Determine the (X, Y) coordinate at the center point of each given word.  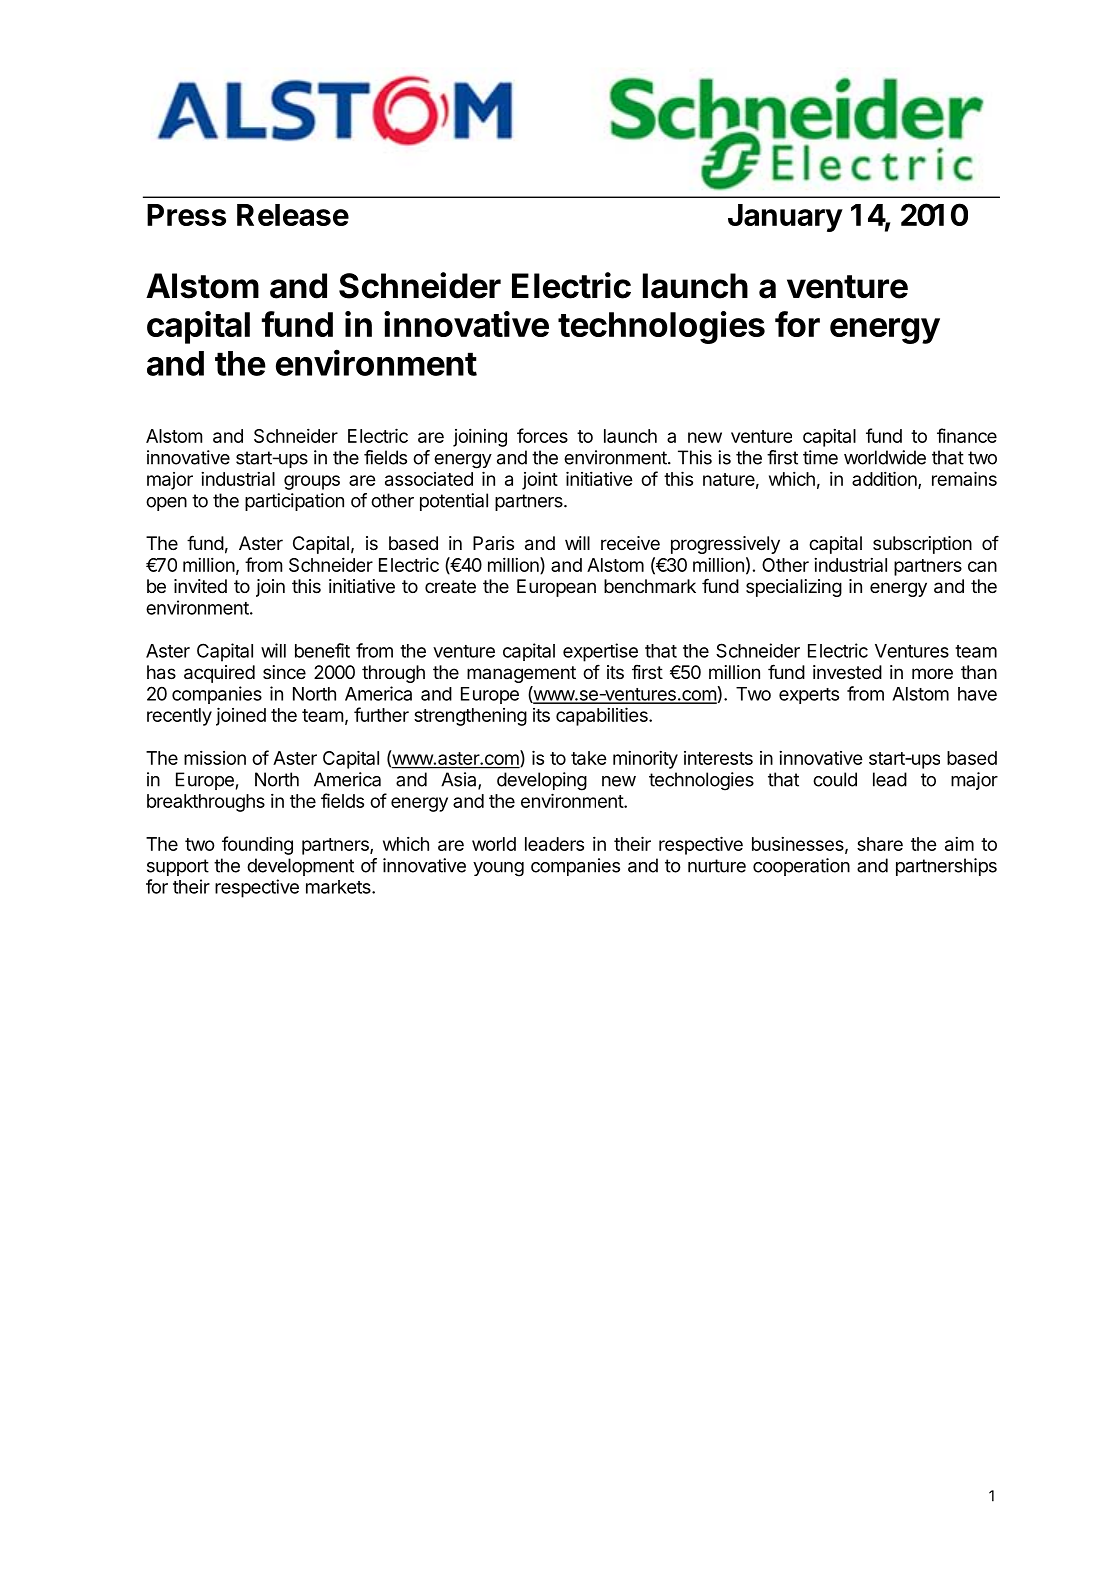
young (498, 869)
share (880, 844)
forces (542, 435)
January (785, 218)
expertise (600, 652)
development (300, 867)
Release (293, 215)
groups (312, 482)
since (284, 672)
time (820, 457)
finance (967, 435)
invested (847, 672)
